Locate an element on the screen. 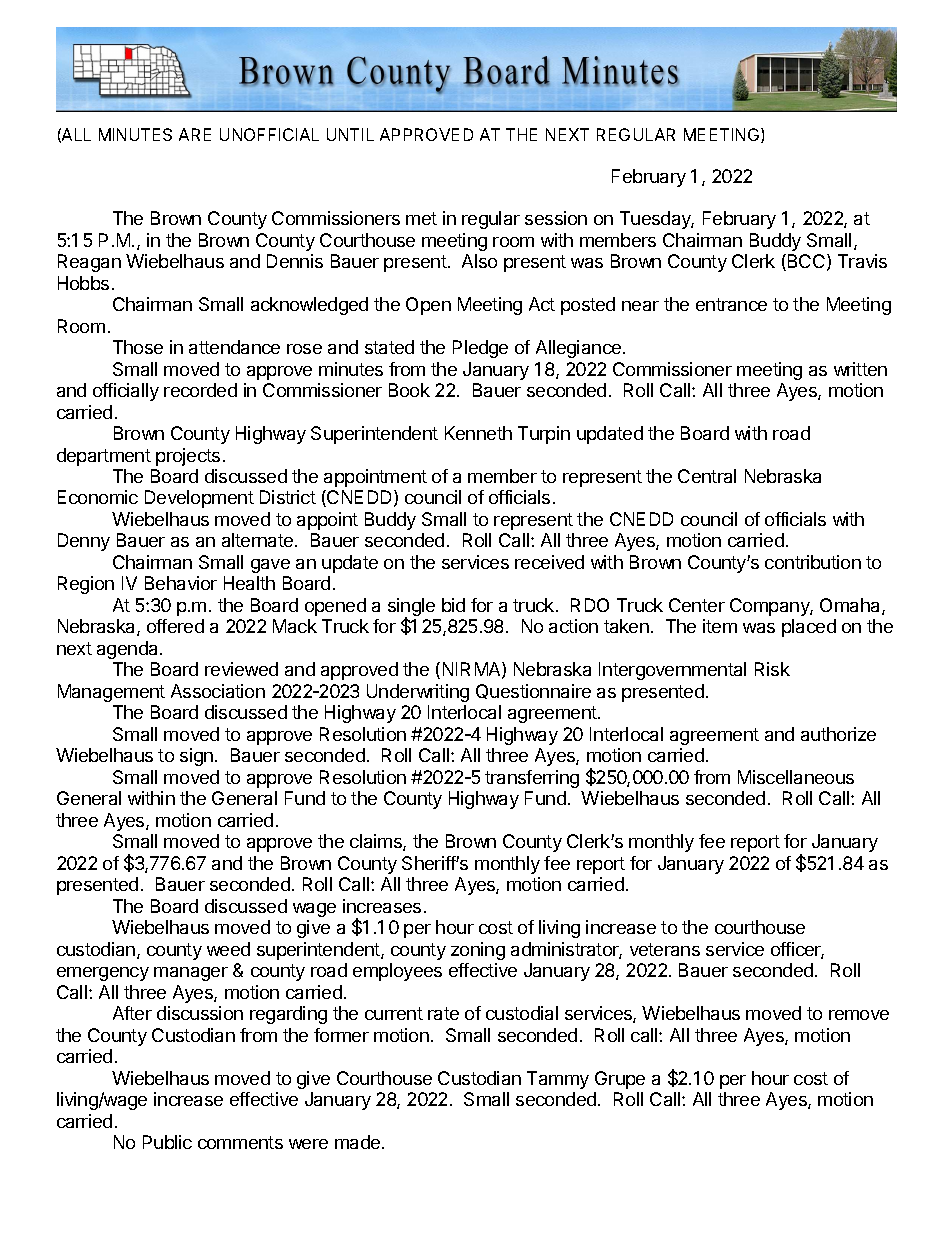 Image resolution: width=952 pixels, height=1233 pixels. Kenneth is located at coordinates (478, 433).
